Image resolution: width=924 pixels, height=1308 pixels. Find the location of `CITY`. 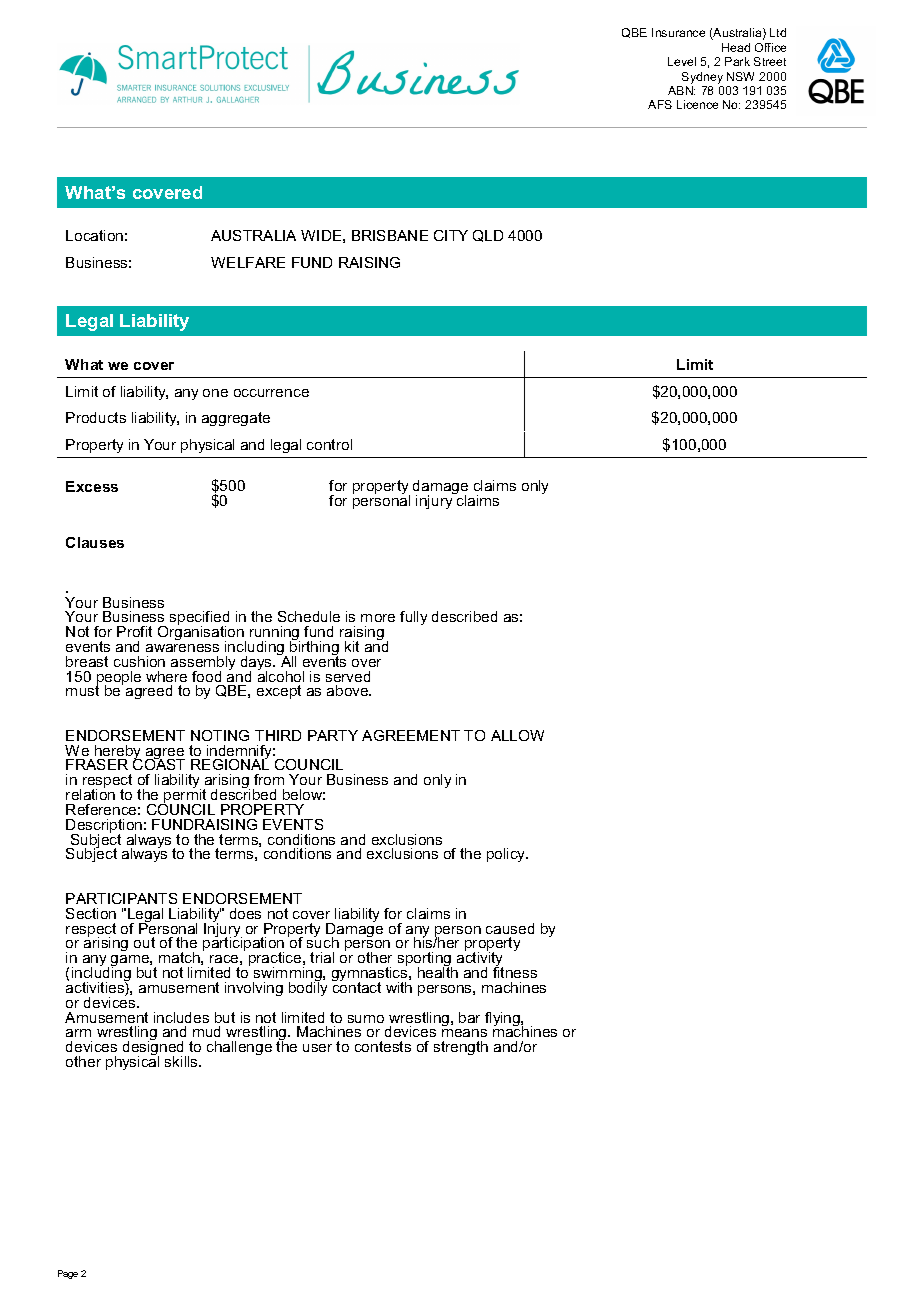

CITY is located at coordinates (451, 235).
